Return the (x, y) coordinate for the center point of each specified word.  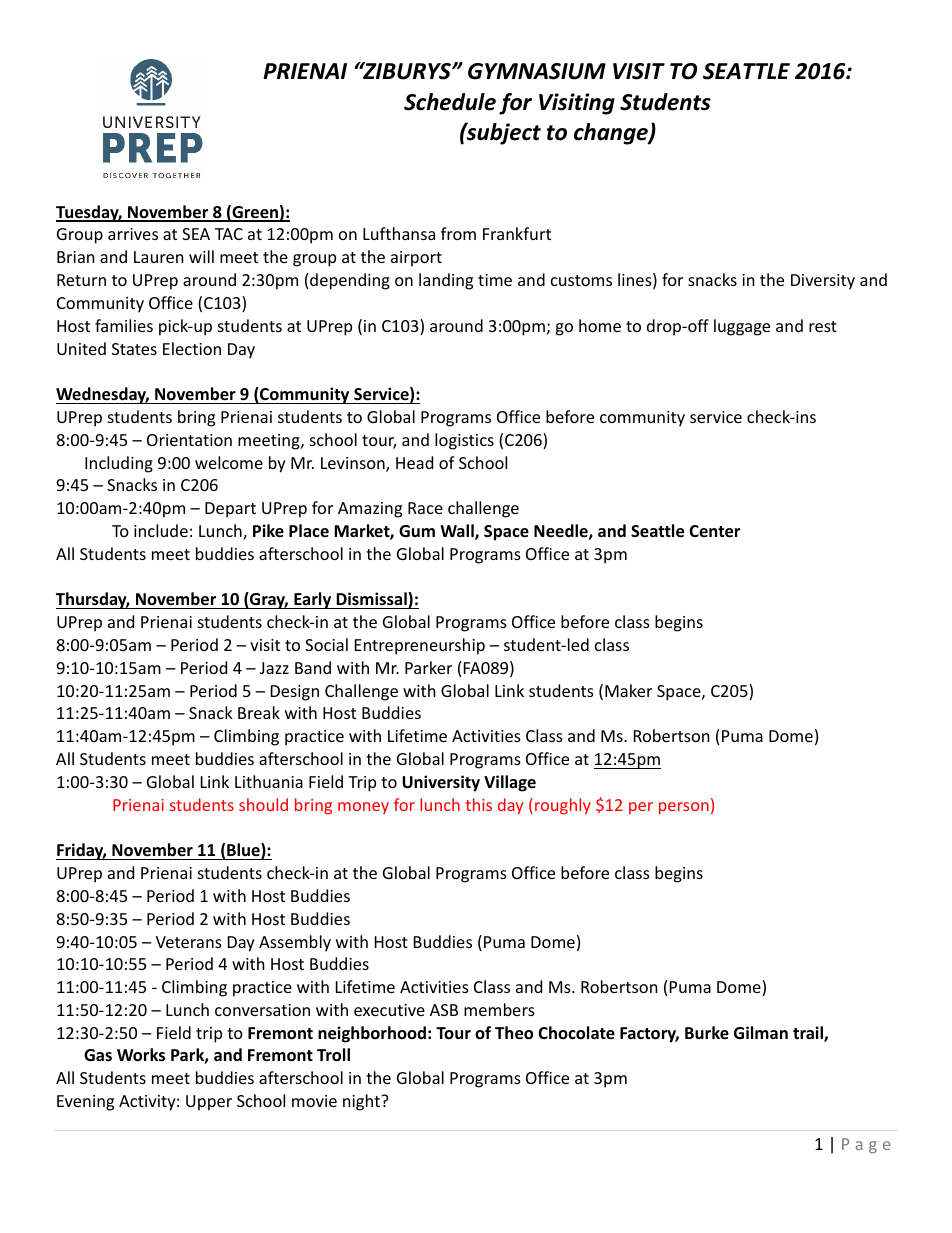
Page (866, 1145)
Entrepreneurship (420, 646)
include (161, 530)
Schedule (450, 102)
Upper (209, 1103)
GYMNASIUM (537, 71)
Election (192, 348)
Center (714, 531)
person (684, 808)
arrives (133, 234)
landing (446, 281)
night (362, 1102)
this (479, 804)
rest (823, 326)
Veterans (189, 942)
